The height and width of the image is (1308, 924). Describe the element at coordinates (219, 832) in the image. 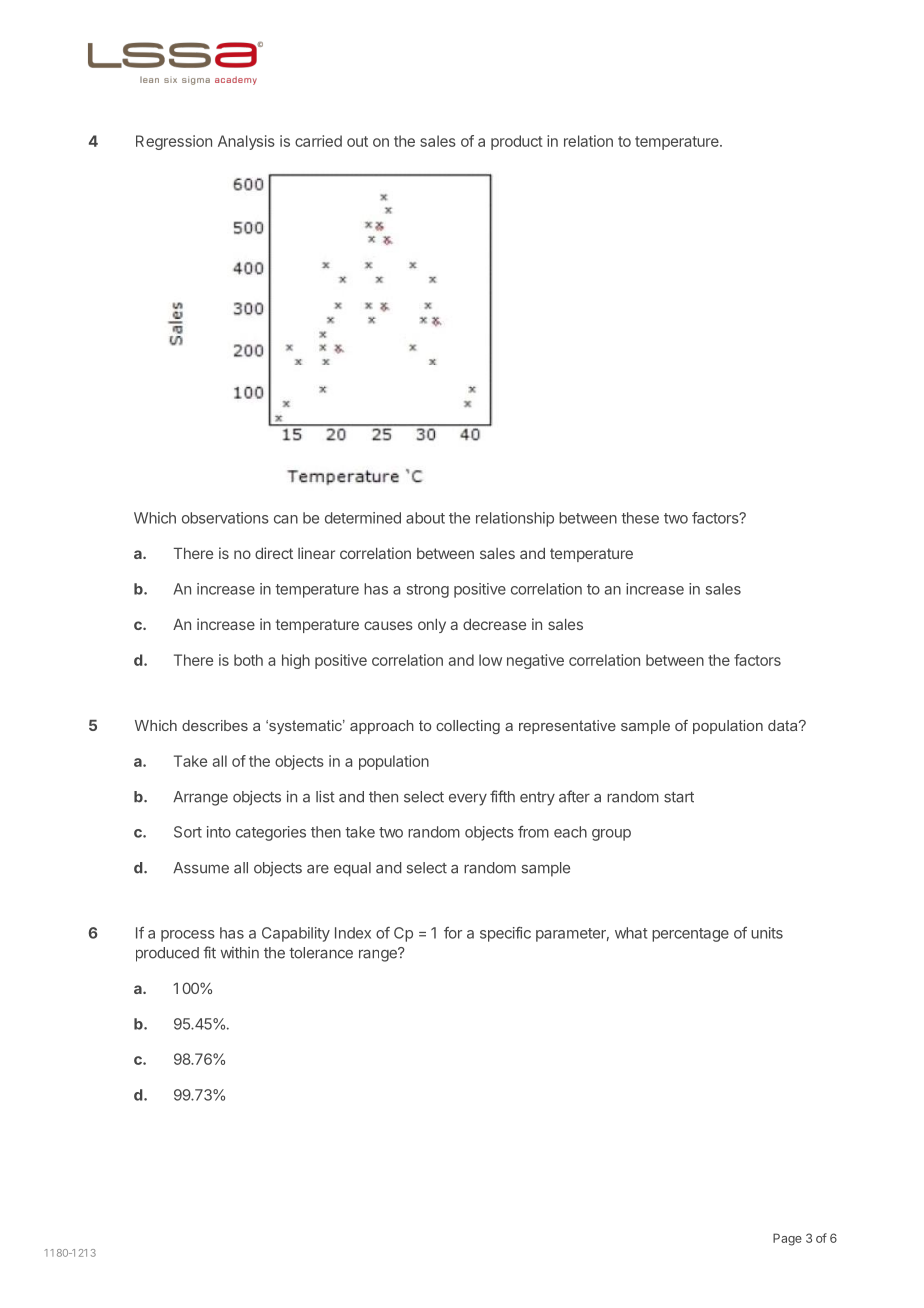

I see `into` at that location.
